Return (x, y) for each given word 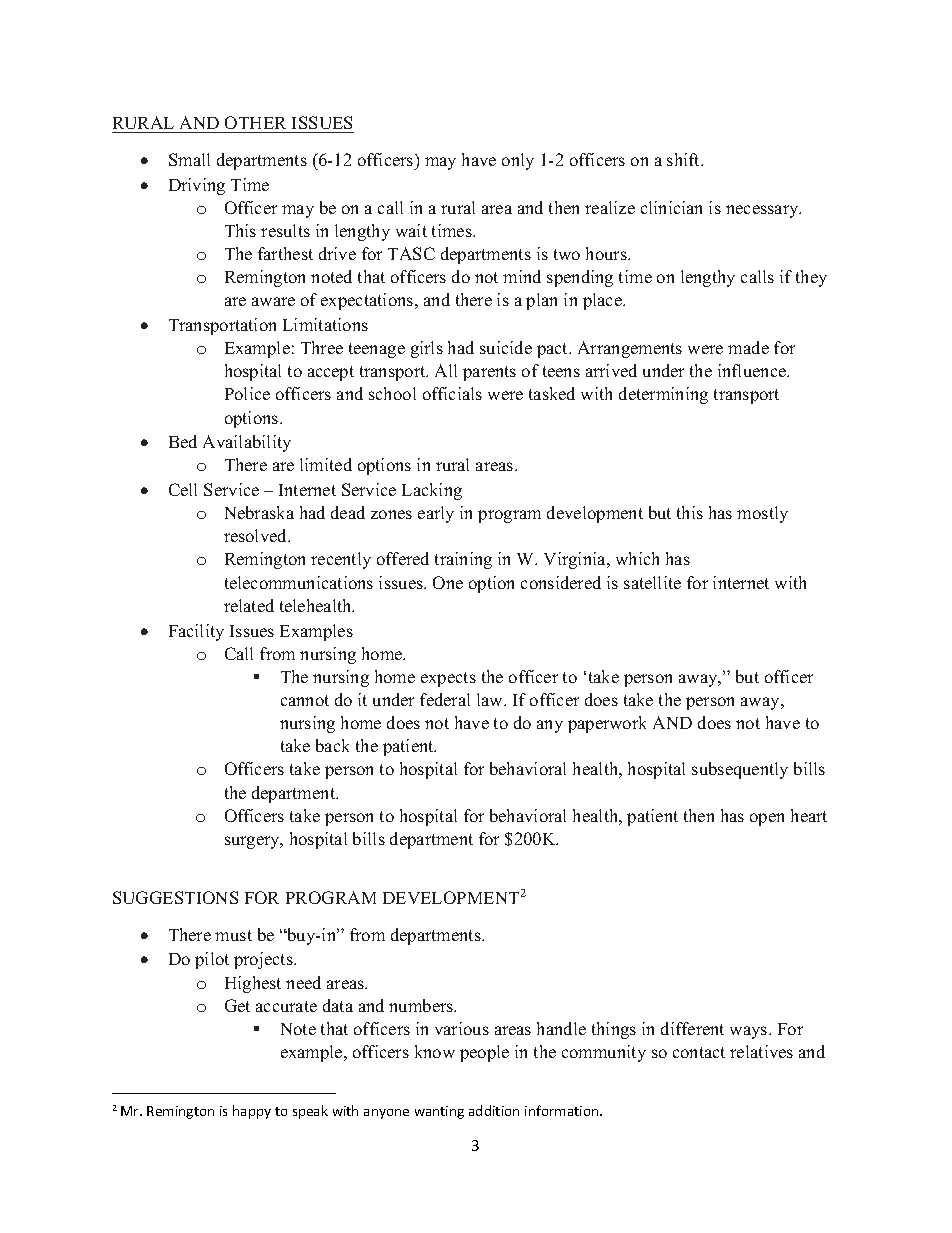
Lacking (432, 491)
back (332, 745)
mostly (762, 514)
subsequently (740, 770)
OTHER (255, 122)
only (518, 161)
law (491, 699)
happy (252, 1112)
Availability (247, 443)
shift (685, 159)
